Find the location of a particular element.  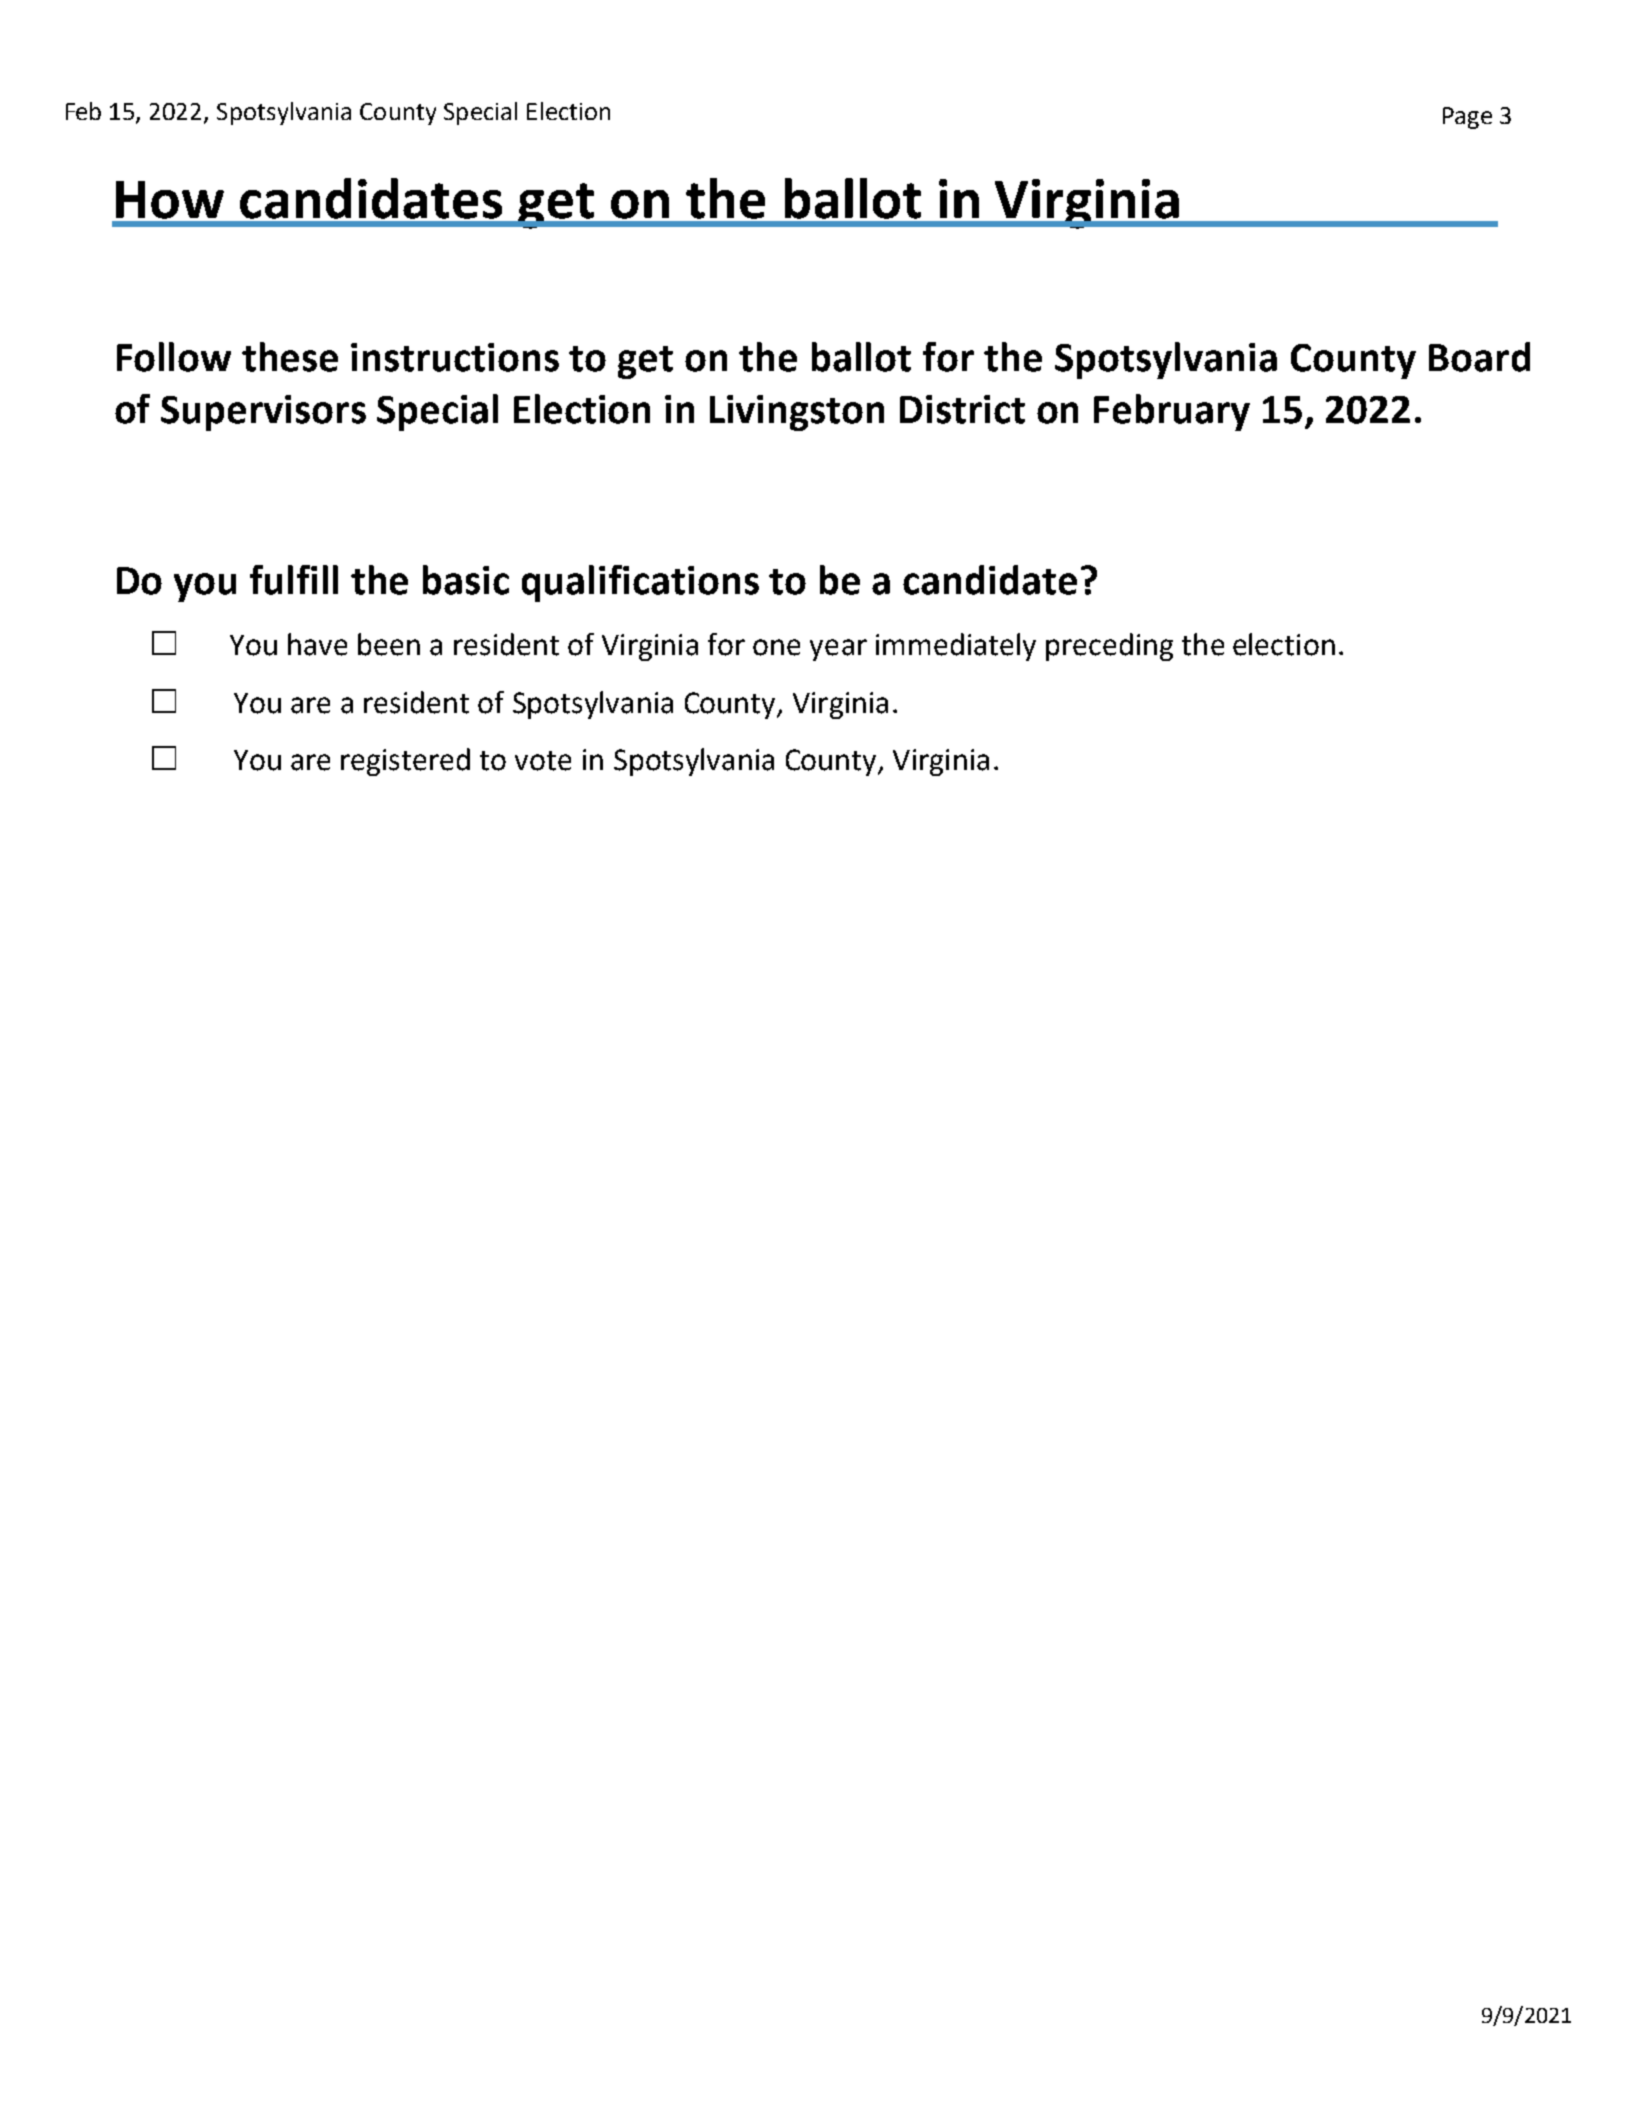

preceding is located at coordinates (1109, 647).
